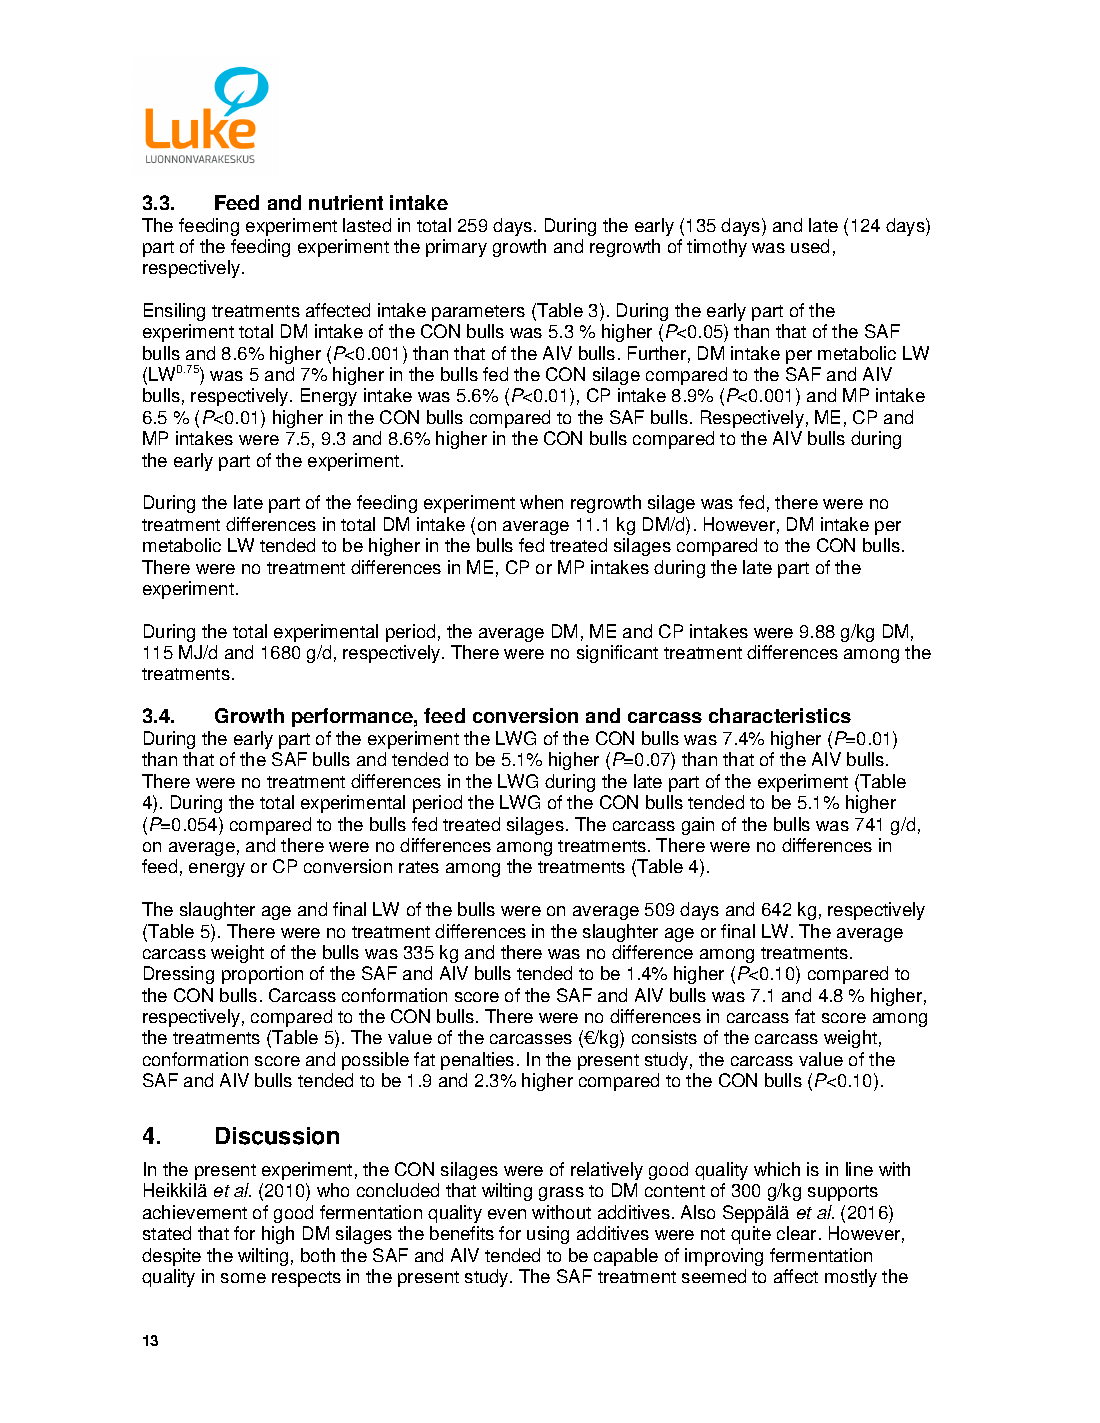 The width and height of the image is (1100, 1423). I want to click on consists, so click(664, 1037).
